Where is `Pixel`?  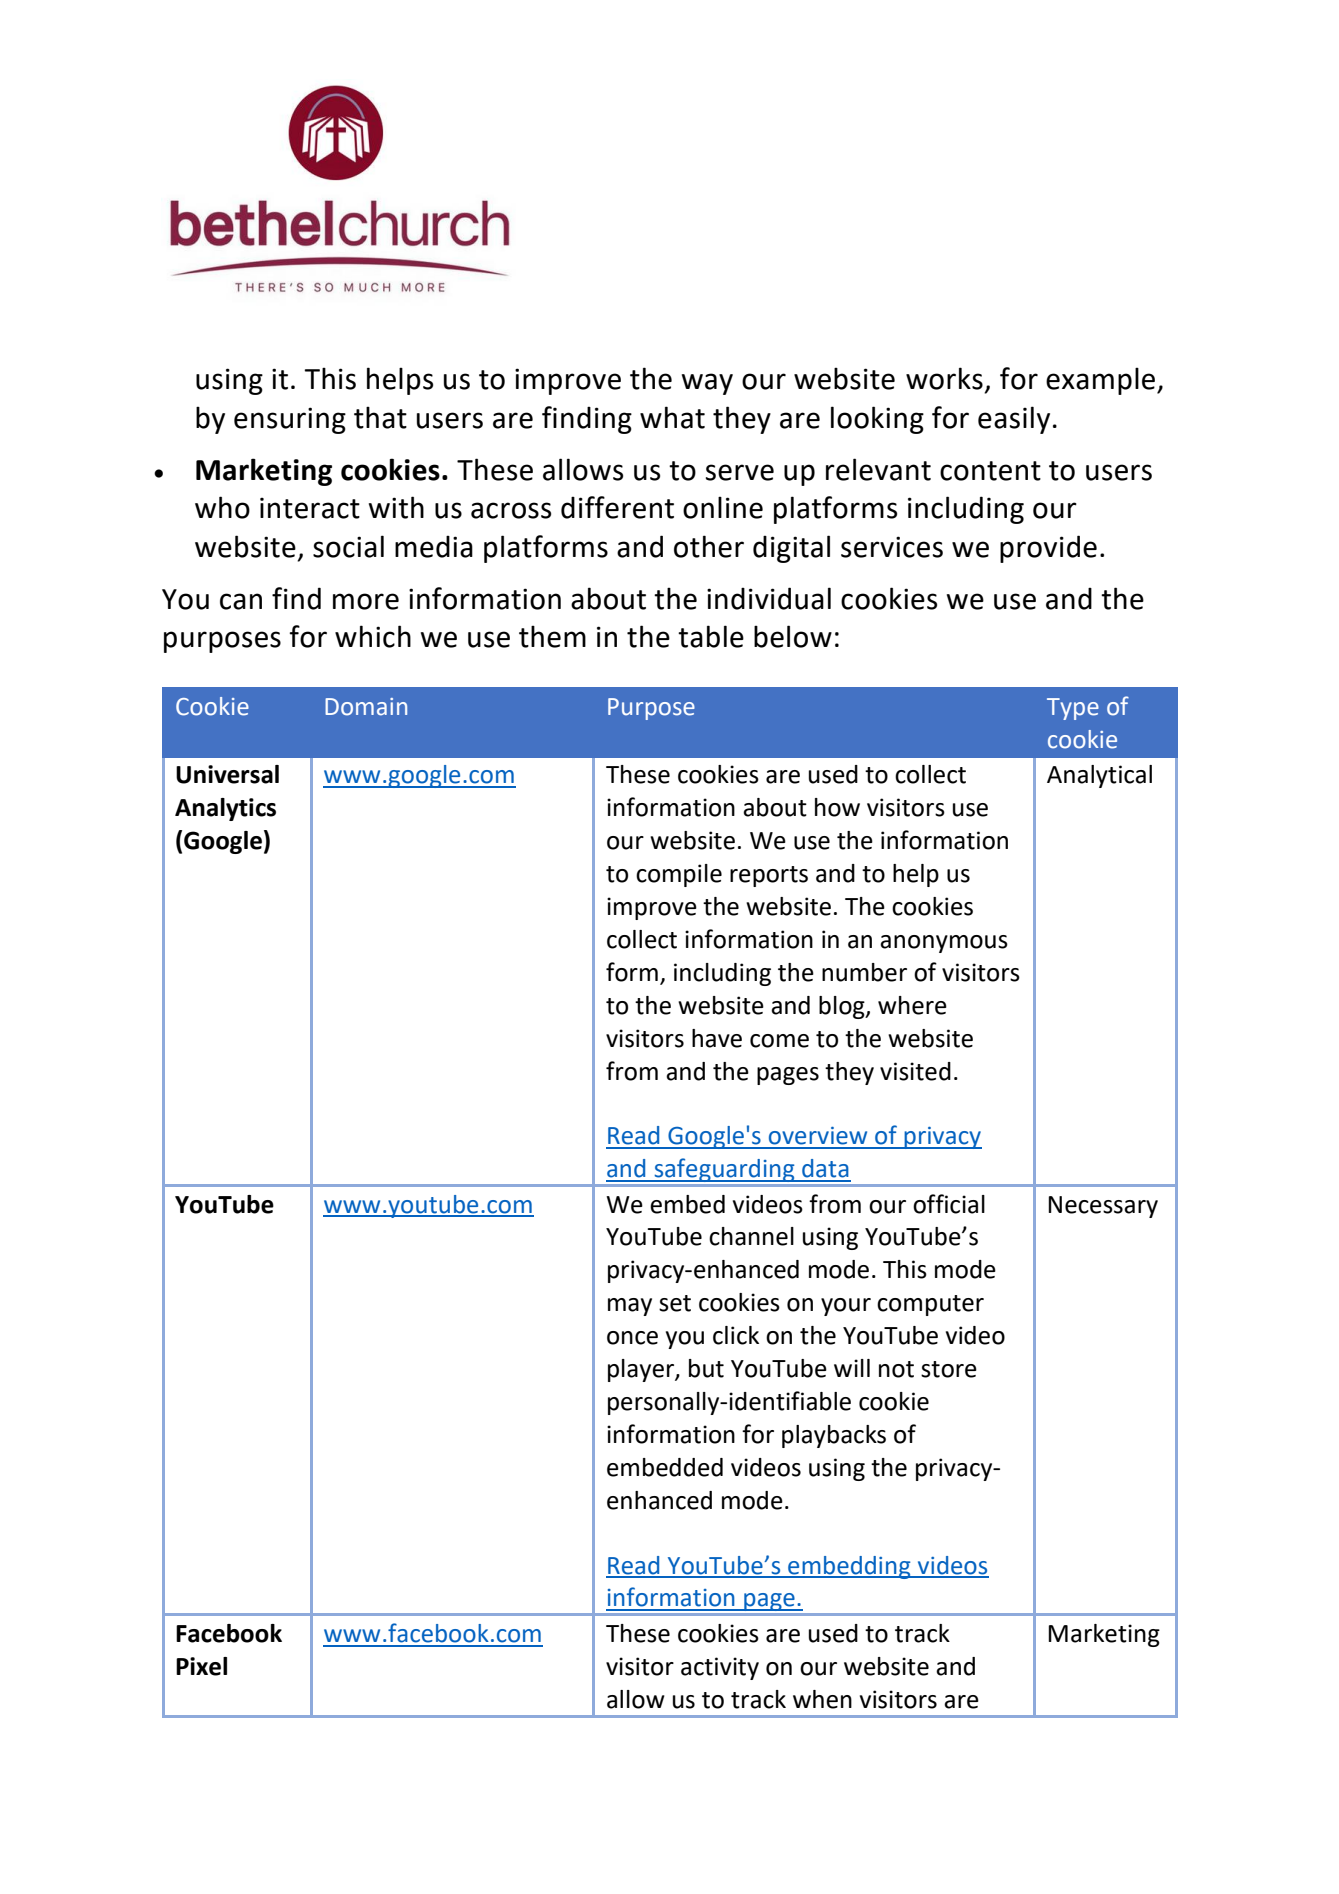
Pixel is located at coordinates (201, 1666).
